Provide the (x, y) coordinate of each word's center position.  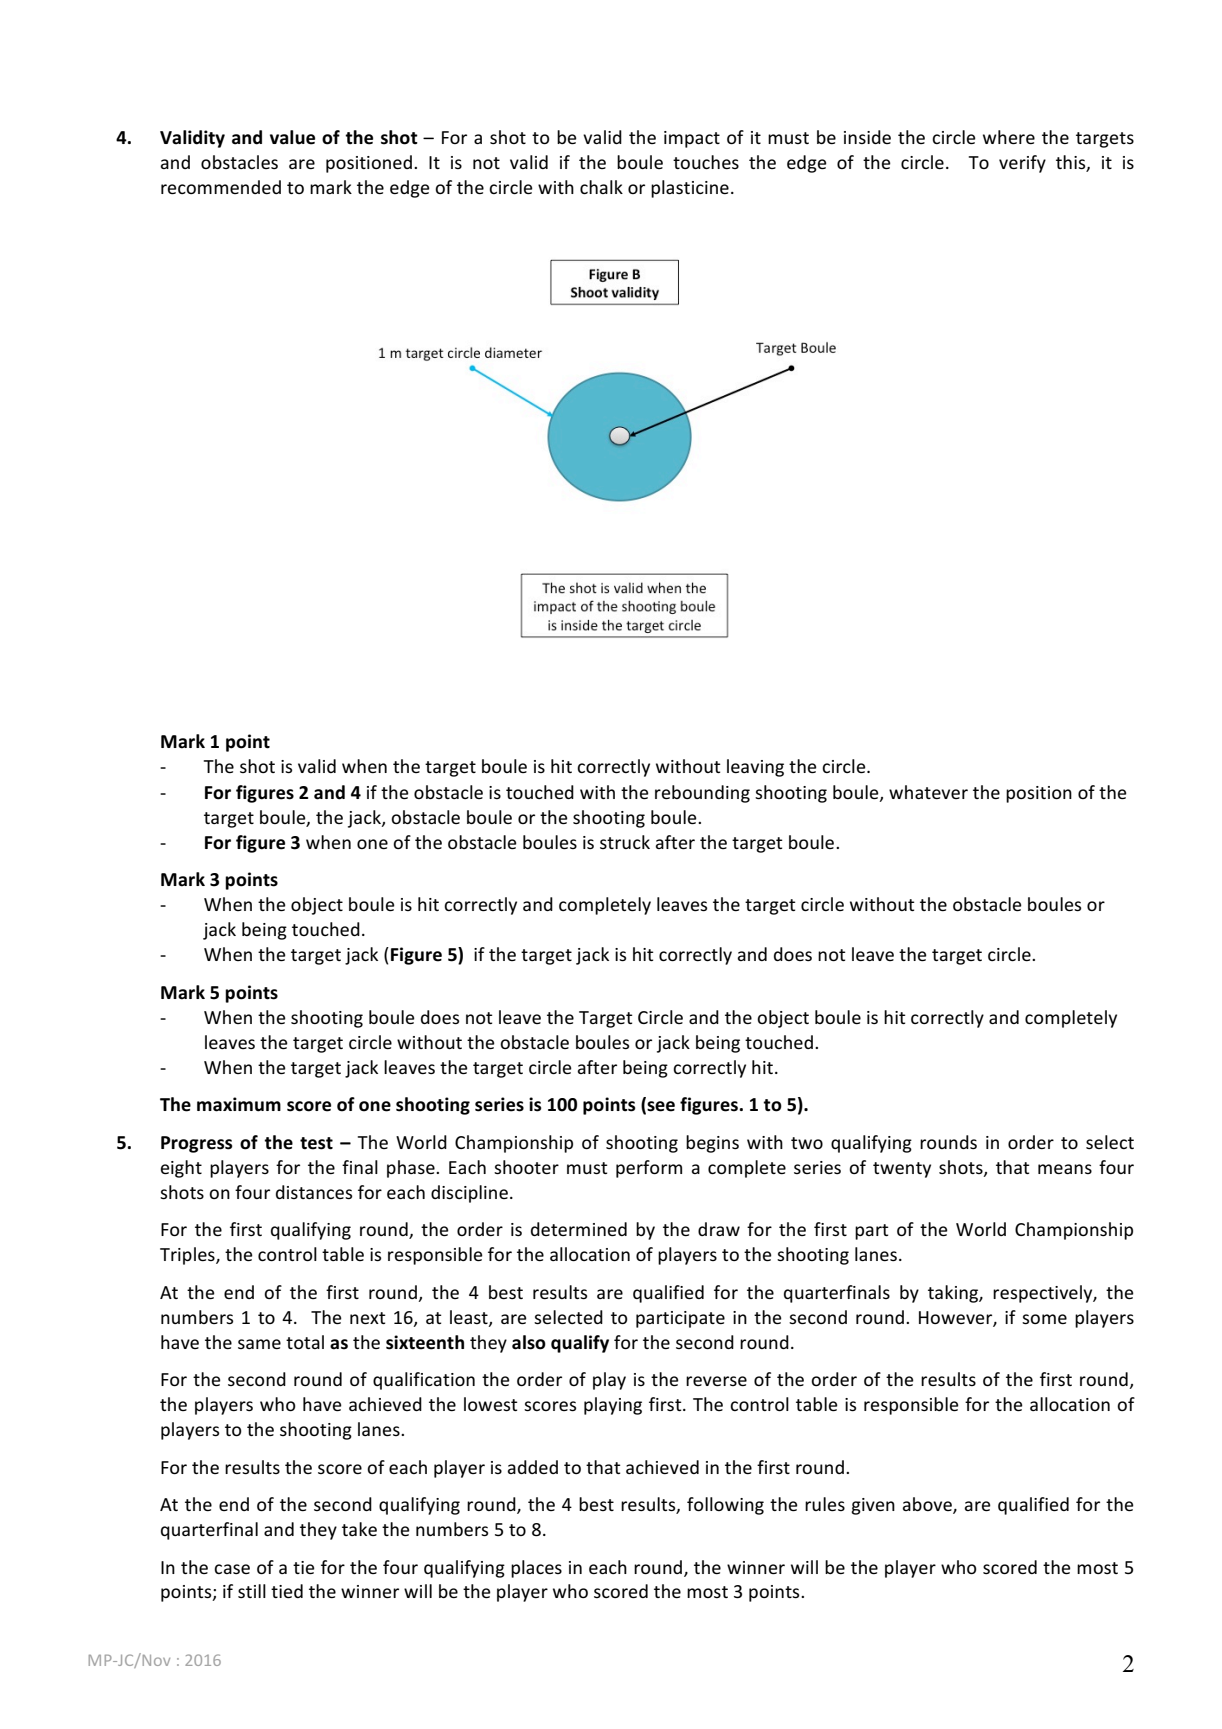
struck (625, 842)
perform (649, 1169)
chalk (601, 187)
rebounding (702, 794)
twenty (902, 1170)
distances (314, 1192)
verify (1022, 164)
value (292, 137)
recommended (221, 187)
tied (287, 1591)
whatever (928, 792)
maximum (239, 1104)
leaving (755, 768)
